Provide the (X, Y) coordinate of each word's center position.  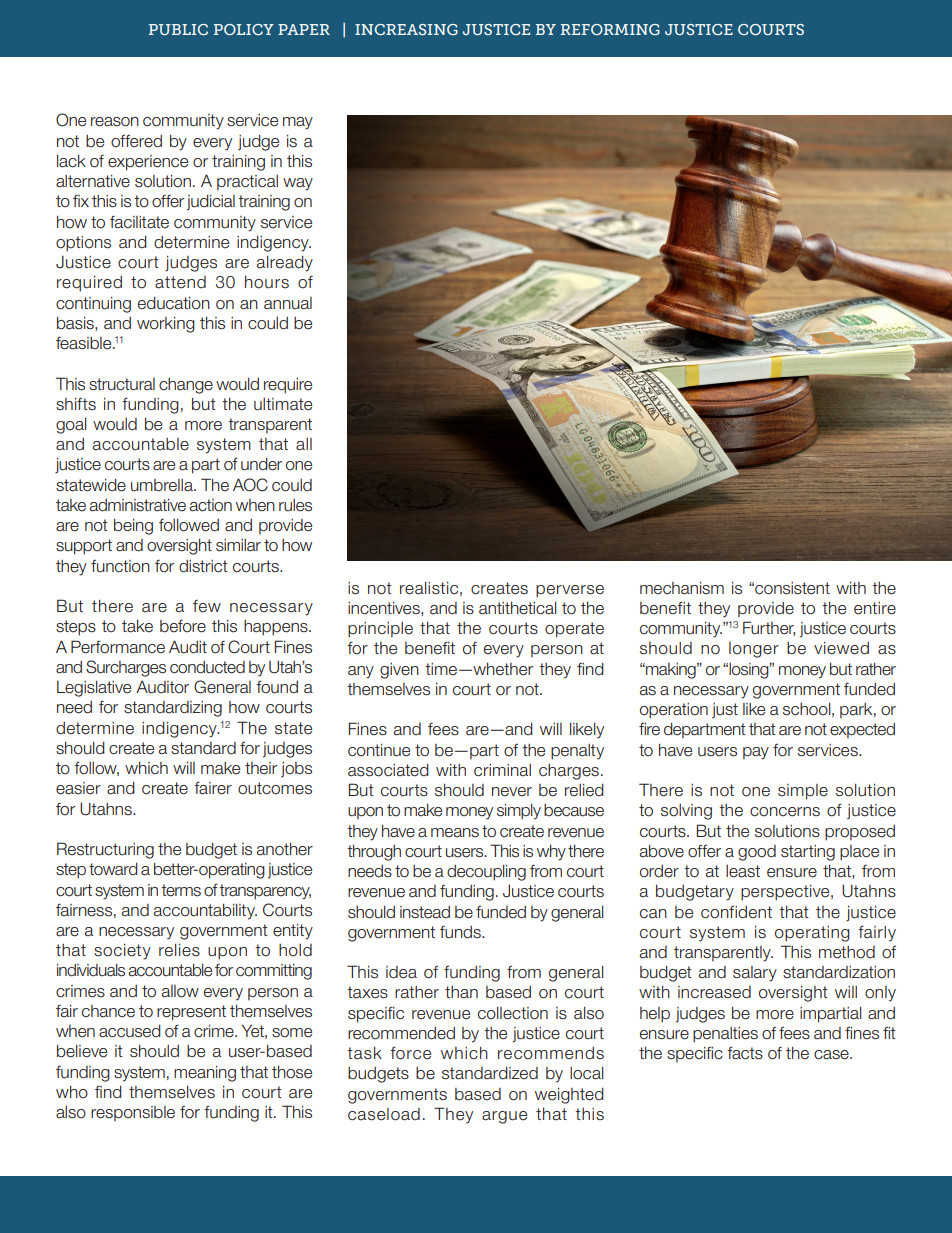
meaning (205, 1074)
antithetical (518, 608)
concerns (785, 812)
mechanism (682, 588)
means (455, 833)
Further (769, 628)
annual (288, 303)
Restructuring (105, 850)
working (166, 325)
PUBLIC (178, 29)
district (203, 566)
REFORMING (610, 29)
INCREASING (406, 29)
